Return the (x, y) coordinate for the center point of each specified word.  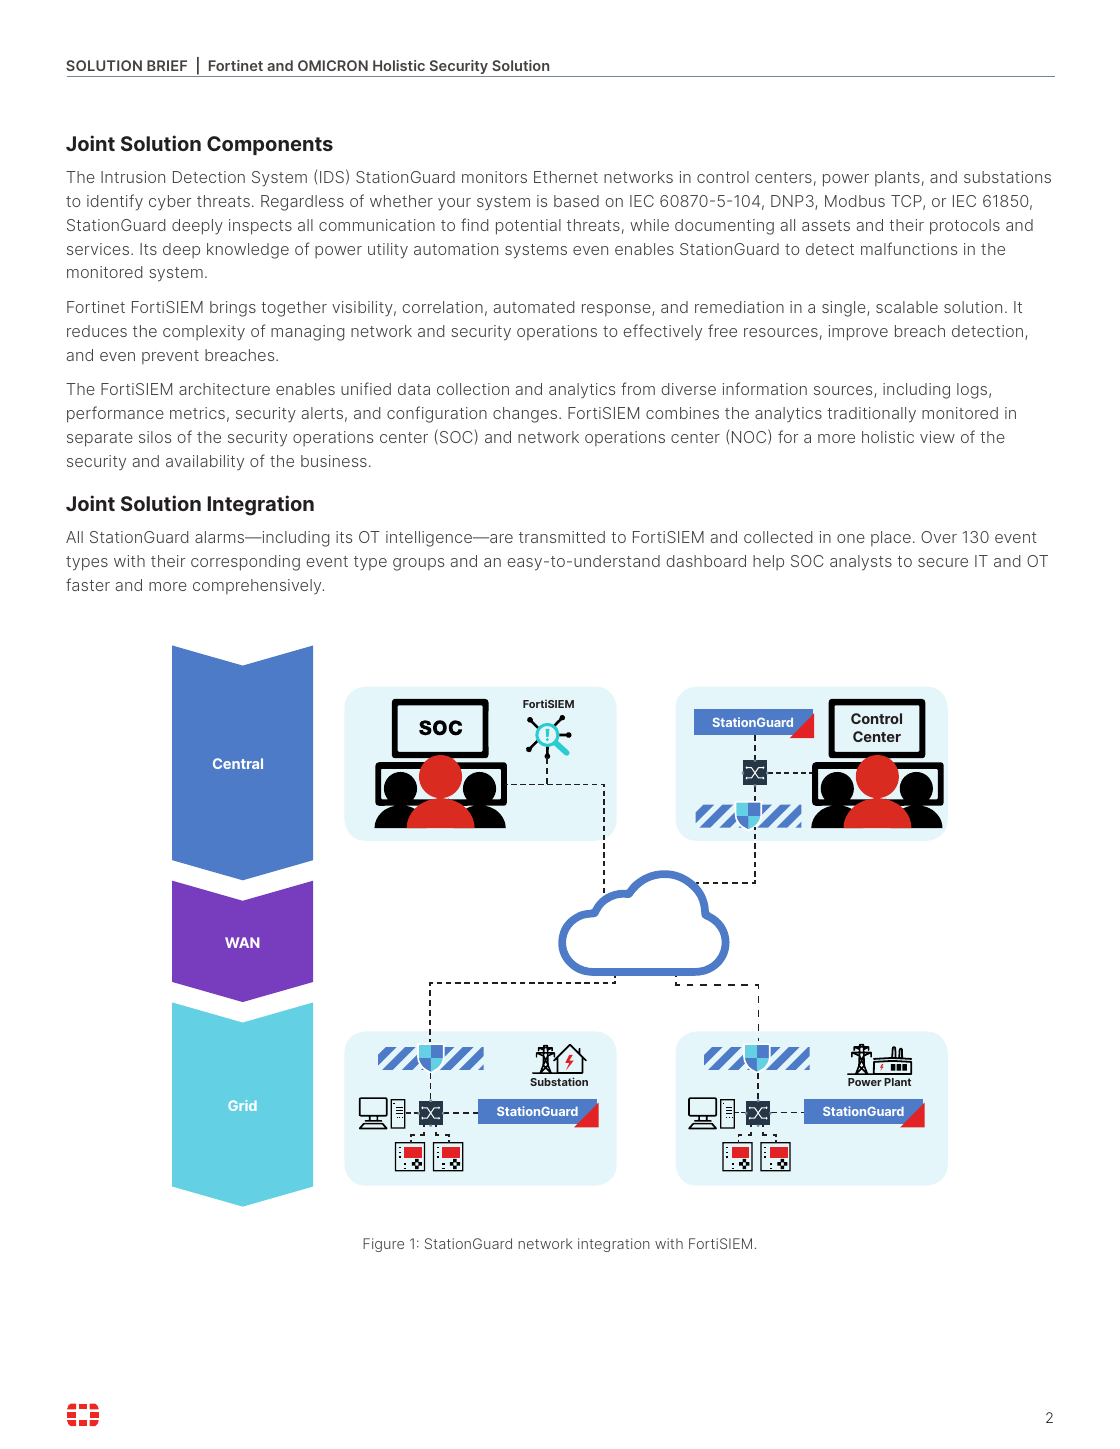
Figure (383, 1245)
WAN (242, 942)
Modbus (855, 201)
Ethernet (566, 177)
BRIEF (167, 65)
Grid (242, 1105)
